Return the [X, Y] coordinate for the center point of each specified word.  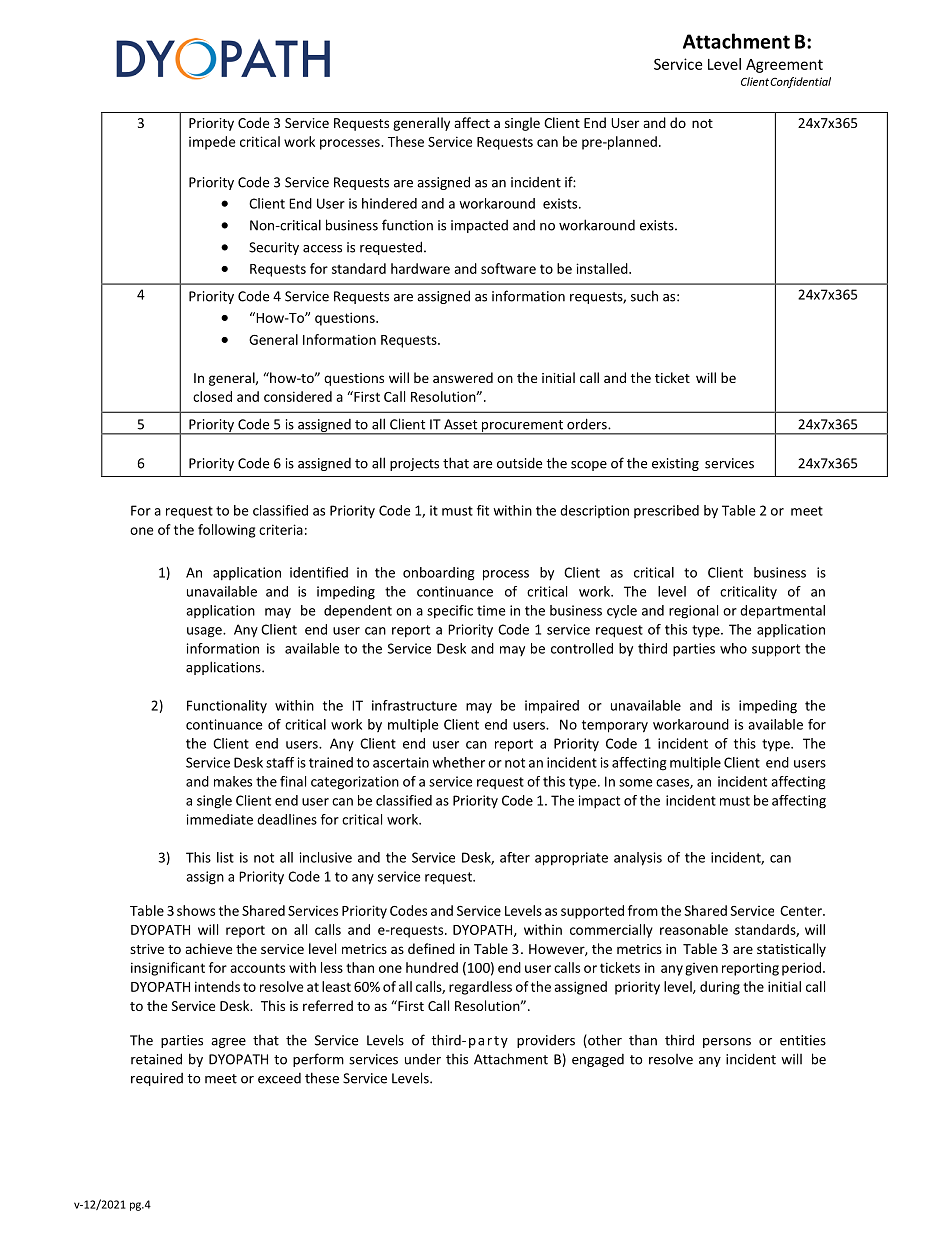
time [491, 610]
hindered [389, 203]
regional [693, 612]
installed [603, 268]
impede [212, 143]
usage [205, 632]
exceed [279, 1078]
